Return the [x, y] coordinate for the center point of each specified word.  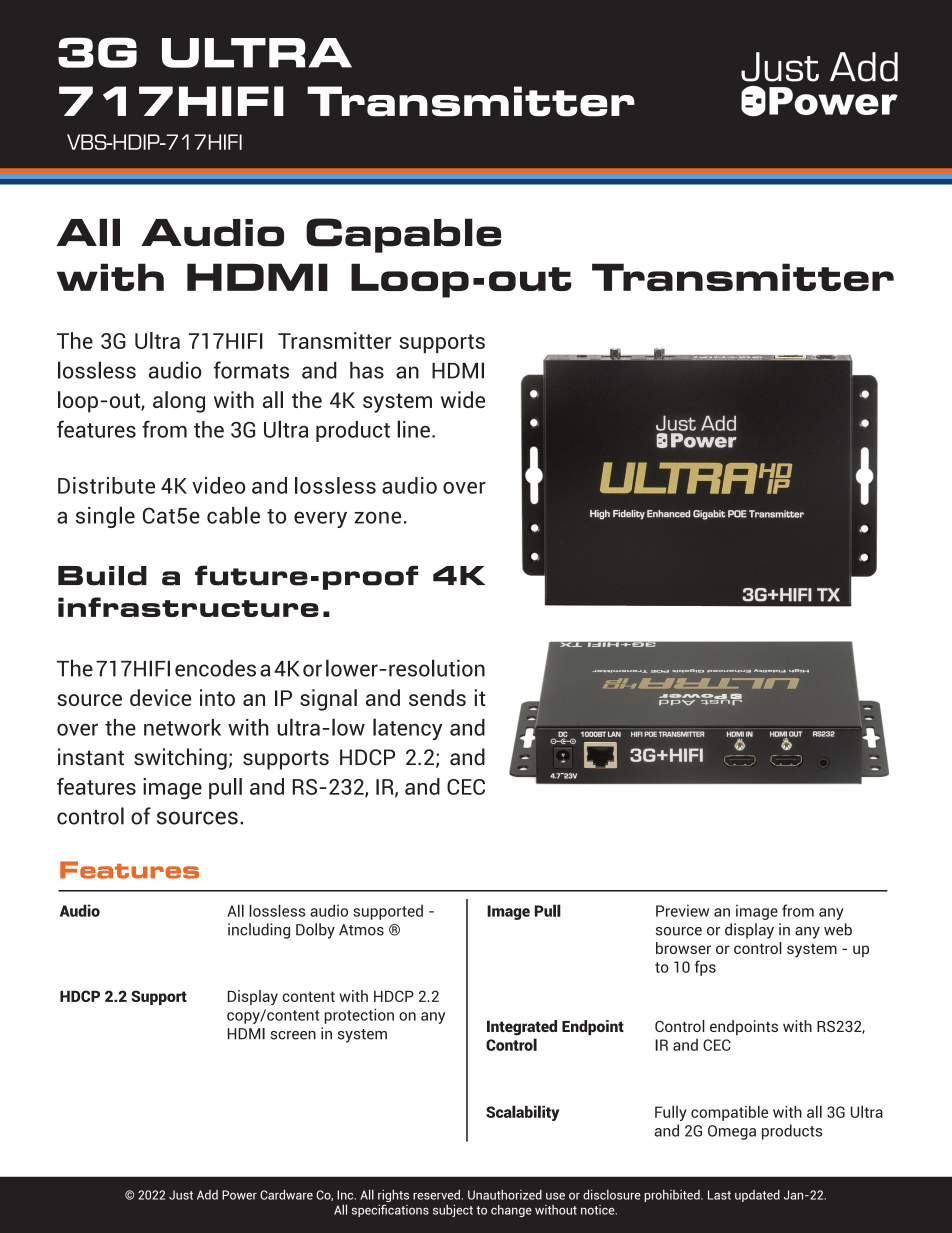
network [182, 727]
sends [437, 697]
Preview [682, 910]
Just [181, 1195]
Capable [403, 235]
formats [251, 370]
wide [463, 399]
